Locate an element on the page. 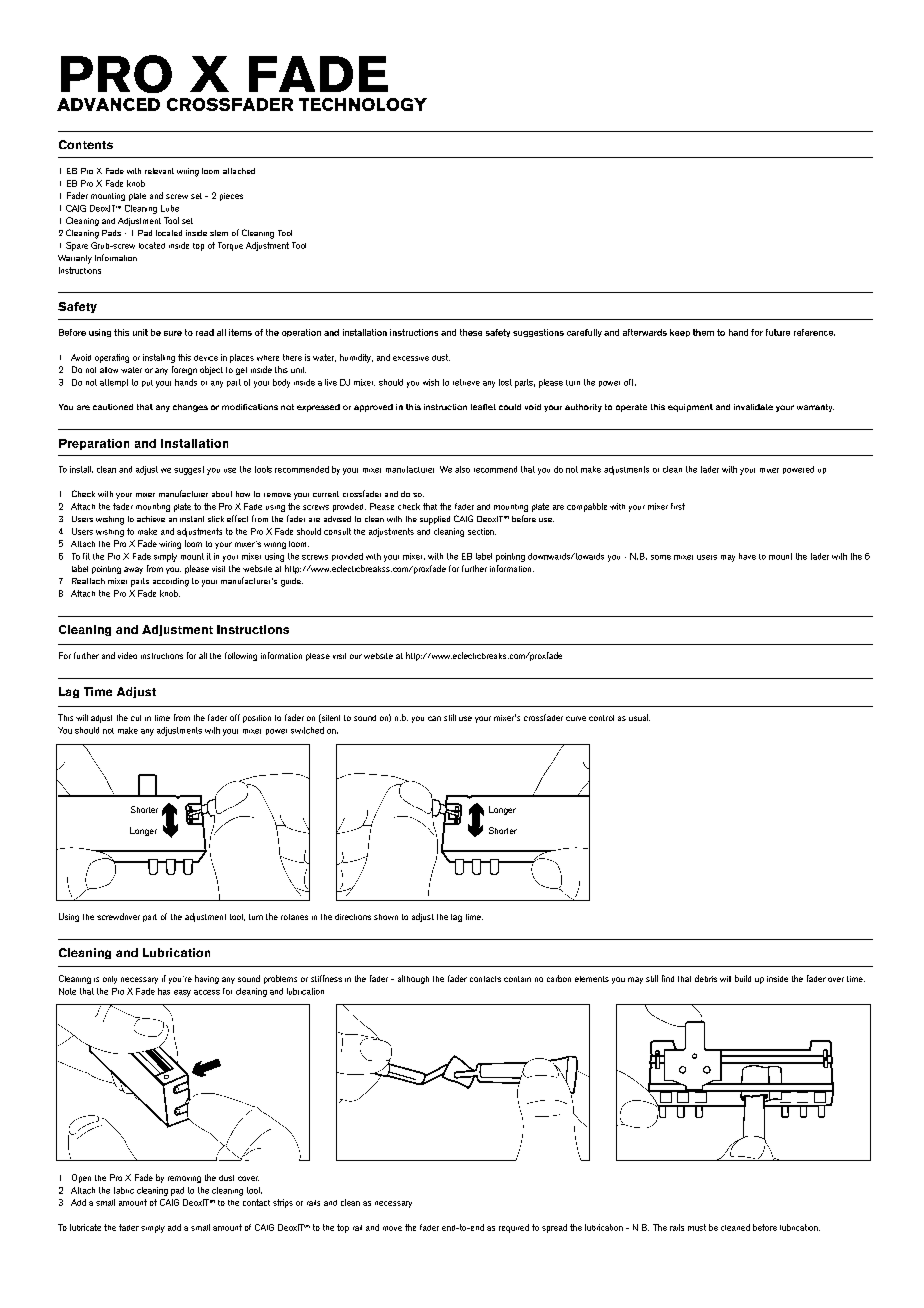 This page has width=924, height=1308. usual is located at coordinates (639, 717).
